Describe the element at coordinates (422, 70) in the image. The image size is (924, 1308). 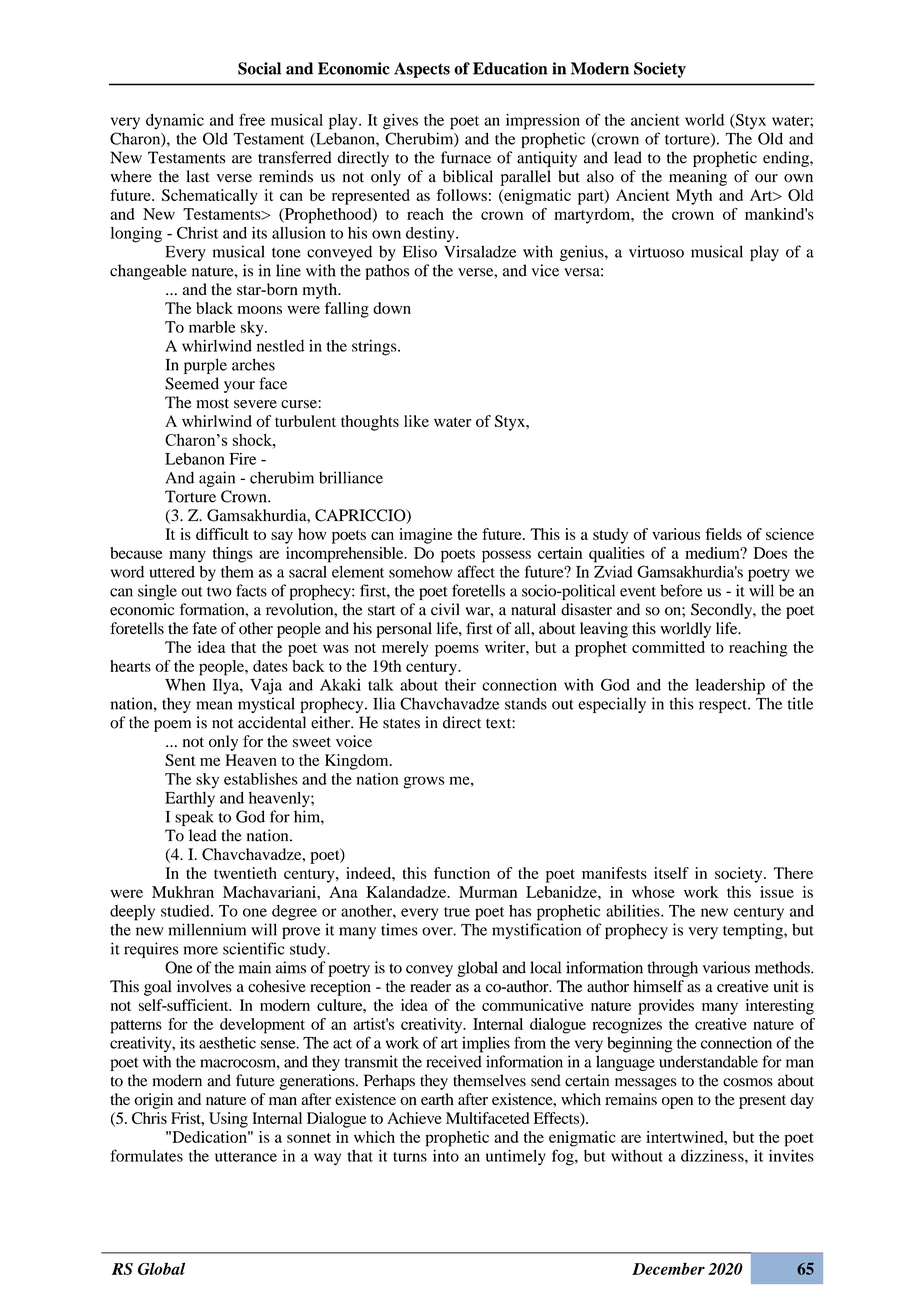
I see `Aspects` at that location.
